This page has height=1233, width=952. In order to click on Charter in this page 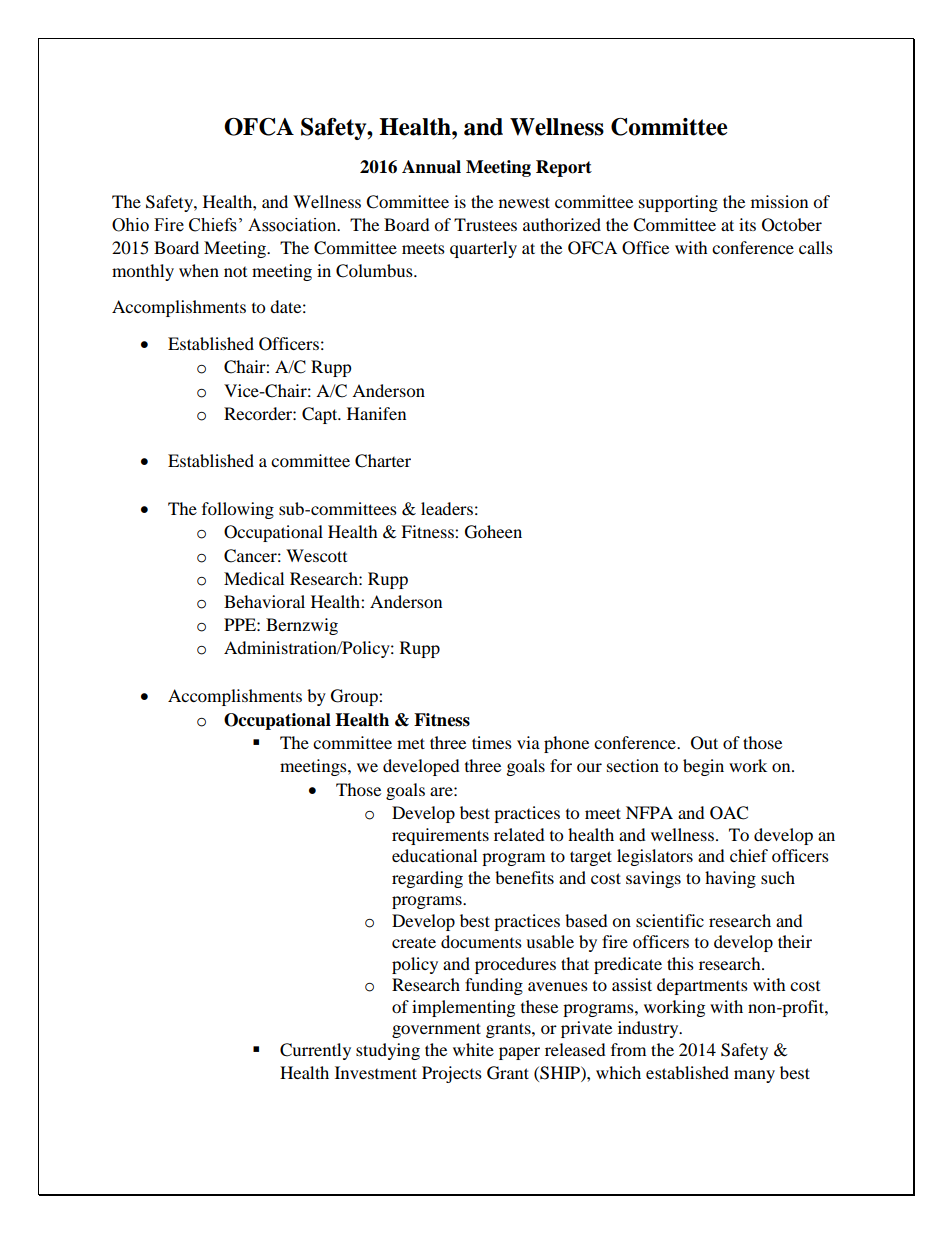, I will do `click(383, 461)`.
